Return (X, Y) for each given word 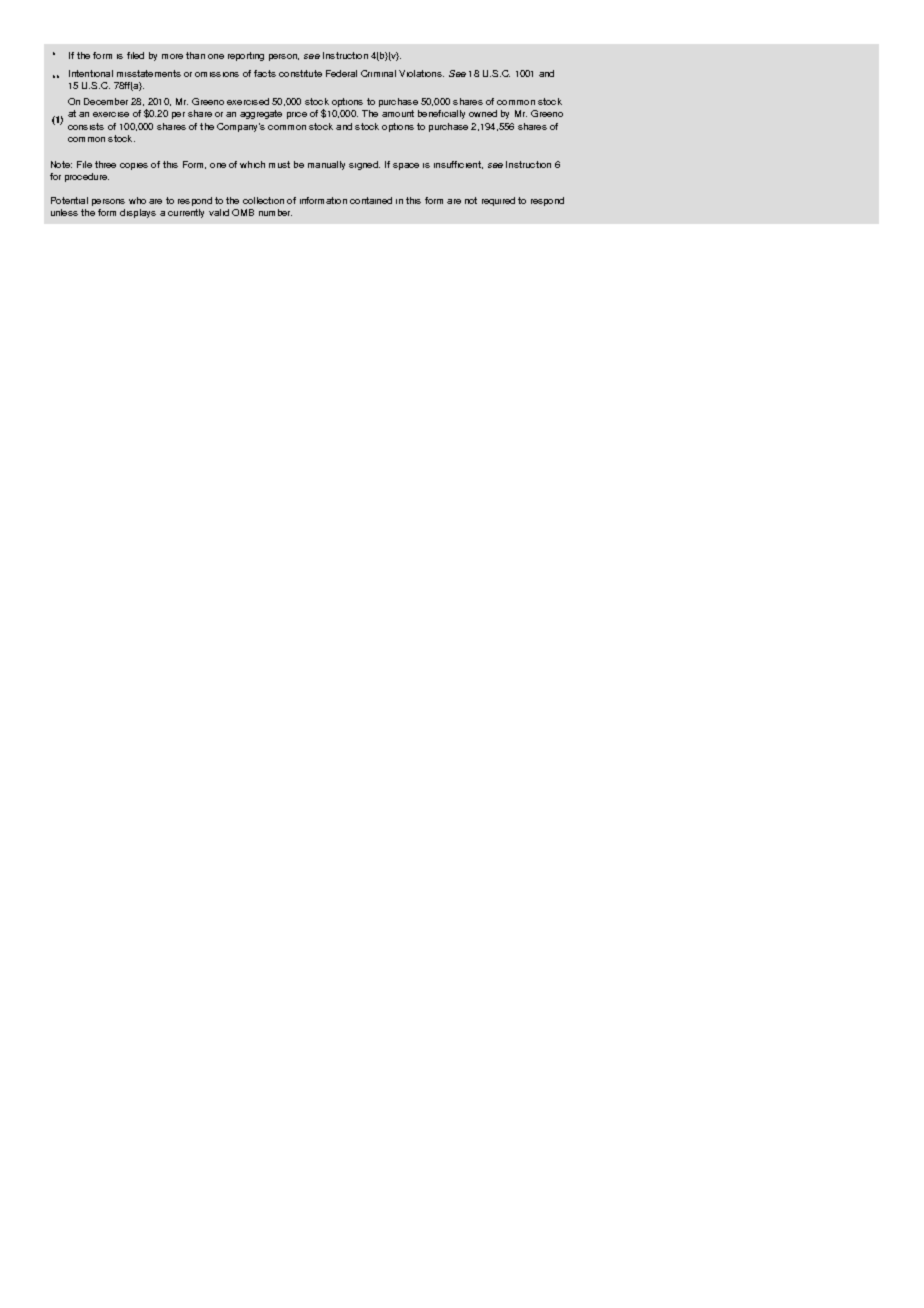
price (297, 115)
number (275, 212)
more (172, 56)
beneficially (441, 114)
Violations (421, 73)
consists (86, 126)
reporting (246, 56)
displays (138, 213)
